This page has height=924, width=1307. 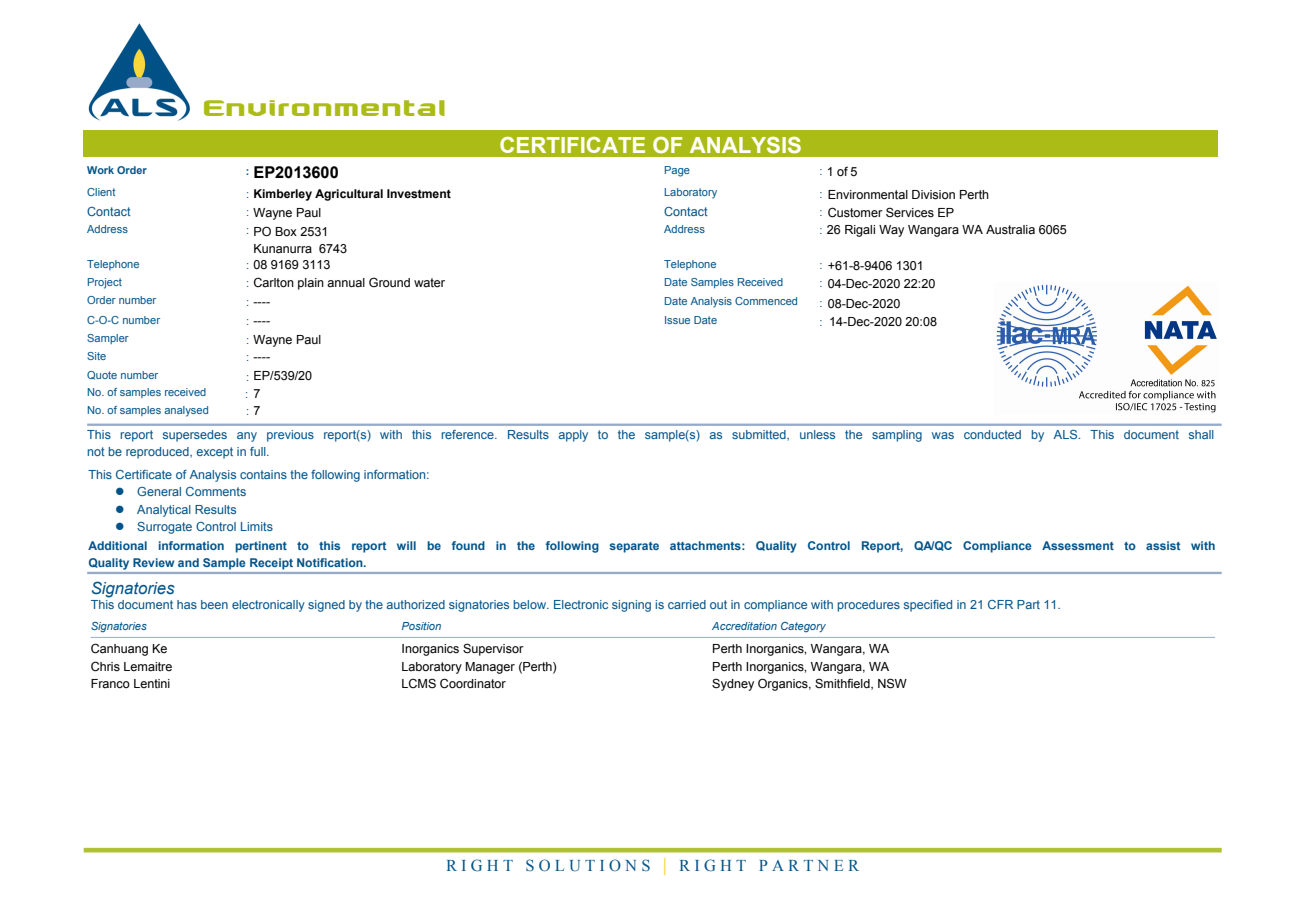 I want to click on Issue, so click(x=677, y=320).
